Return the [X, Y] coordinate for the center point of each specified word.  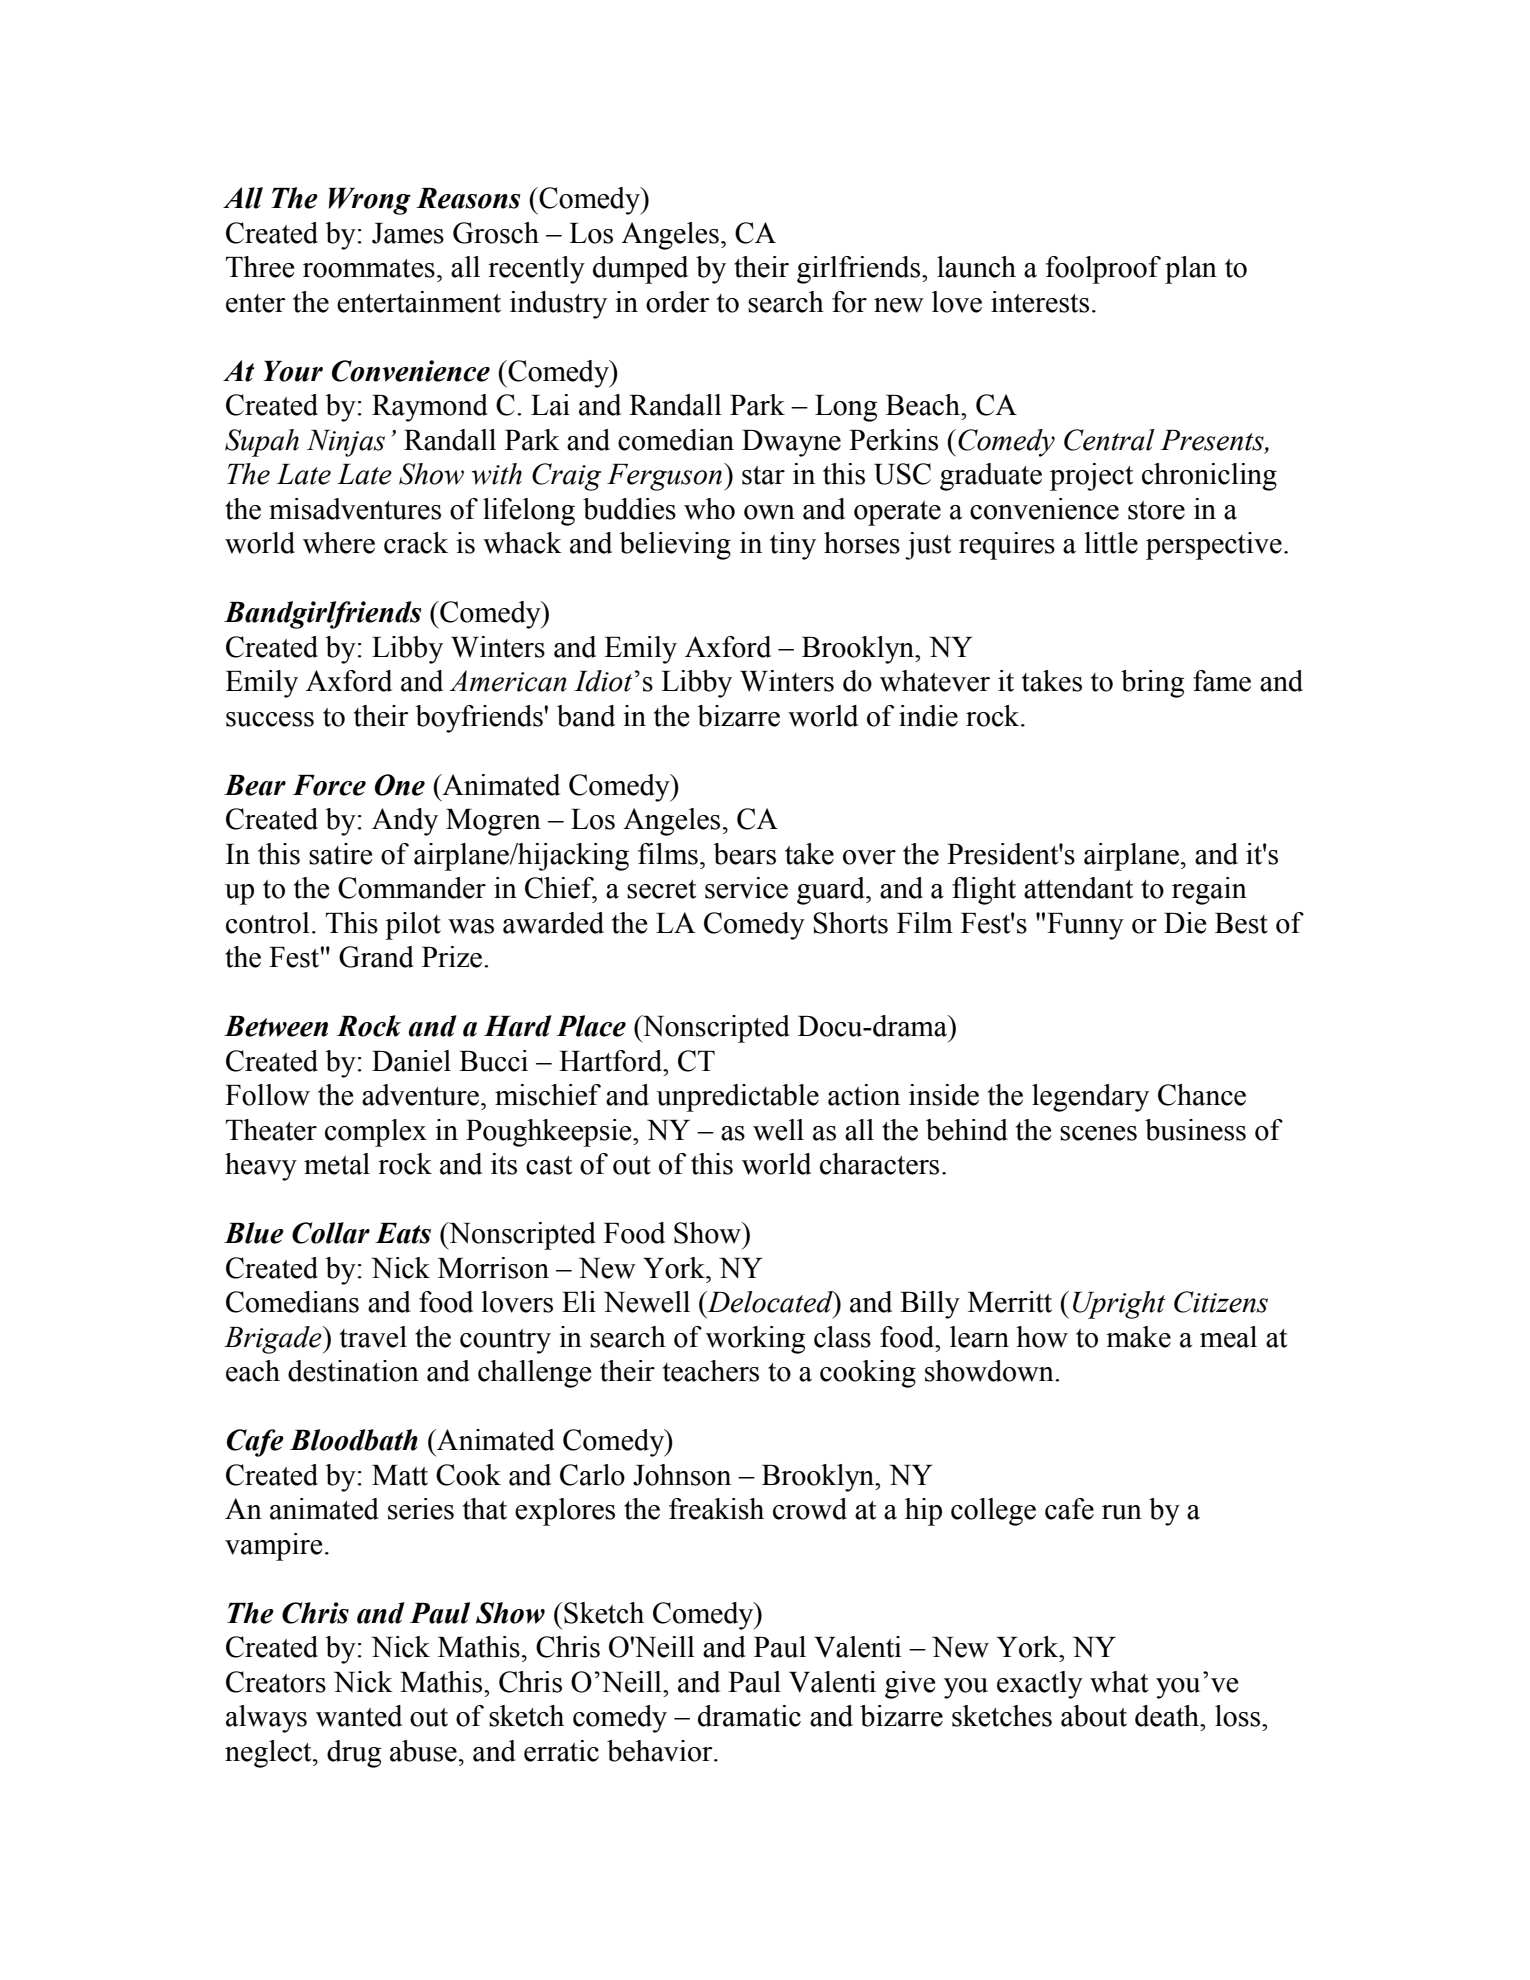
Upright [1119, 1305]
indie [928, 716]
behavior [661, 1751]
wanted [359, 1716]
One [400, 785]
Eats [403, 1233]
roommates [369, 268]
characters [879, 1164]
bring [1152, 684]
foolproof [1103, 270]
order [678, 302]
